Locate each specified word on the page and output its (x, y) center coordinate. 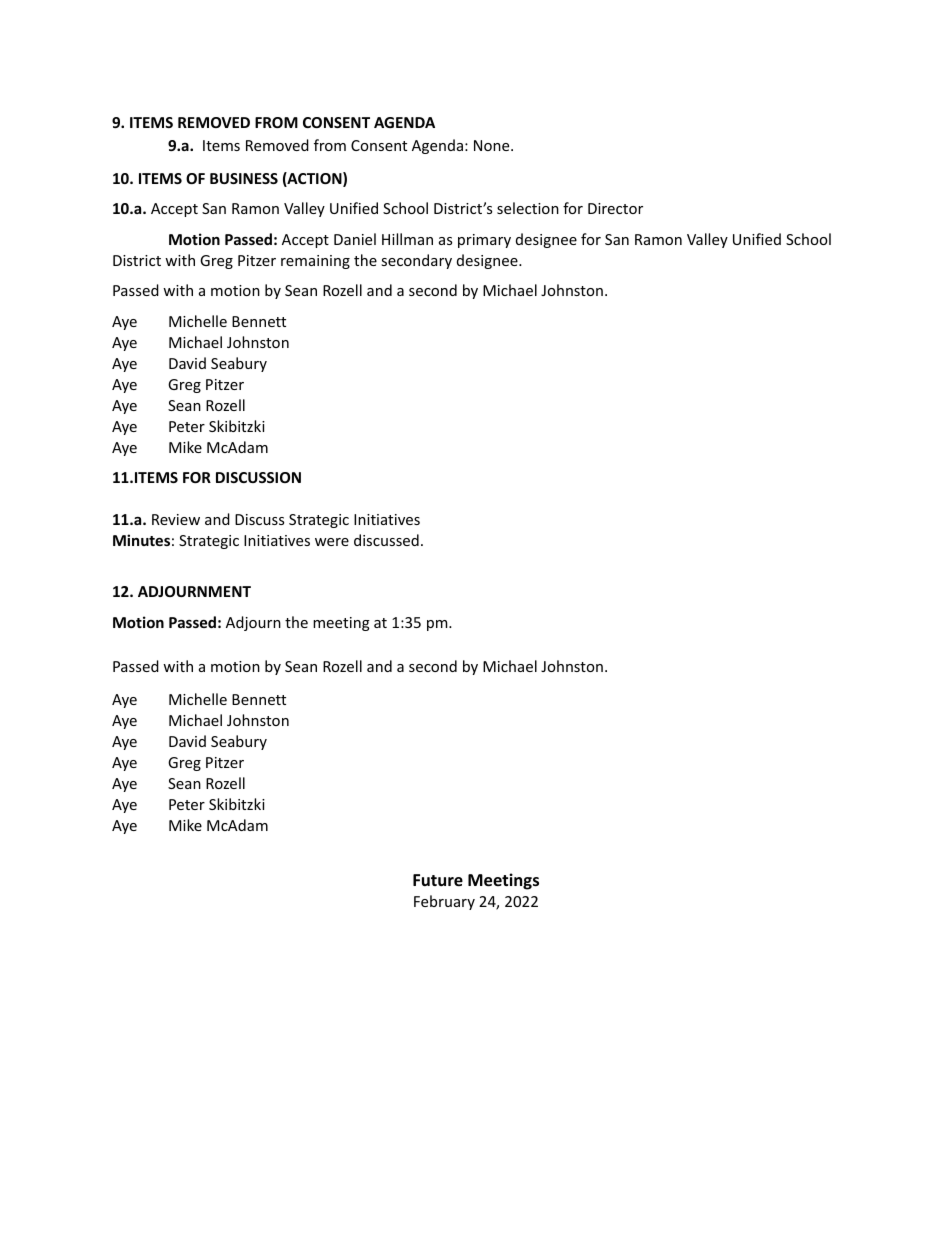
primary (484, 241)
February (444, 902)
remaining (315, 262)
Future (438, 880)
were (332, 542)
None (493, 145)
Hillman (407, 239)
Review (176, 519)
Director (615, 208)
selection (528, 208)
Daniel (355, 239)
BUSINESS (244, 178)
